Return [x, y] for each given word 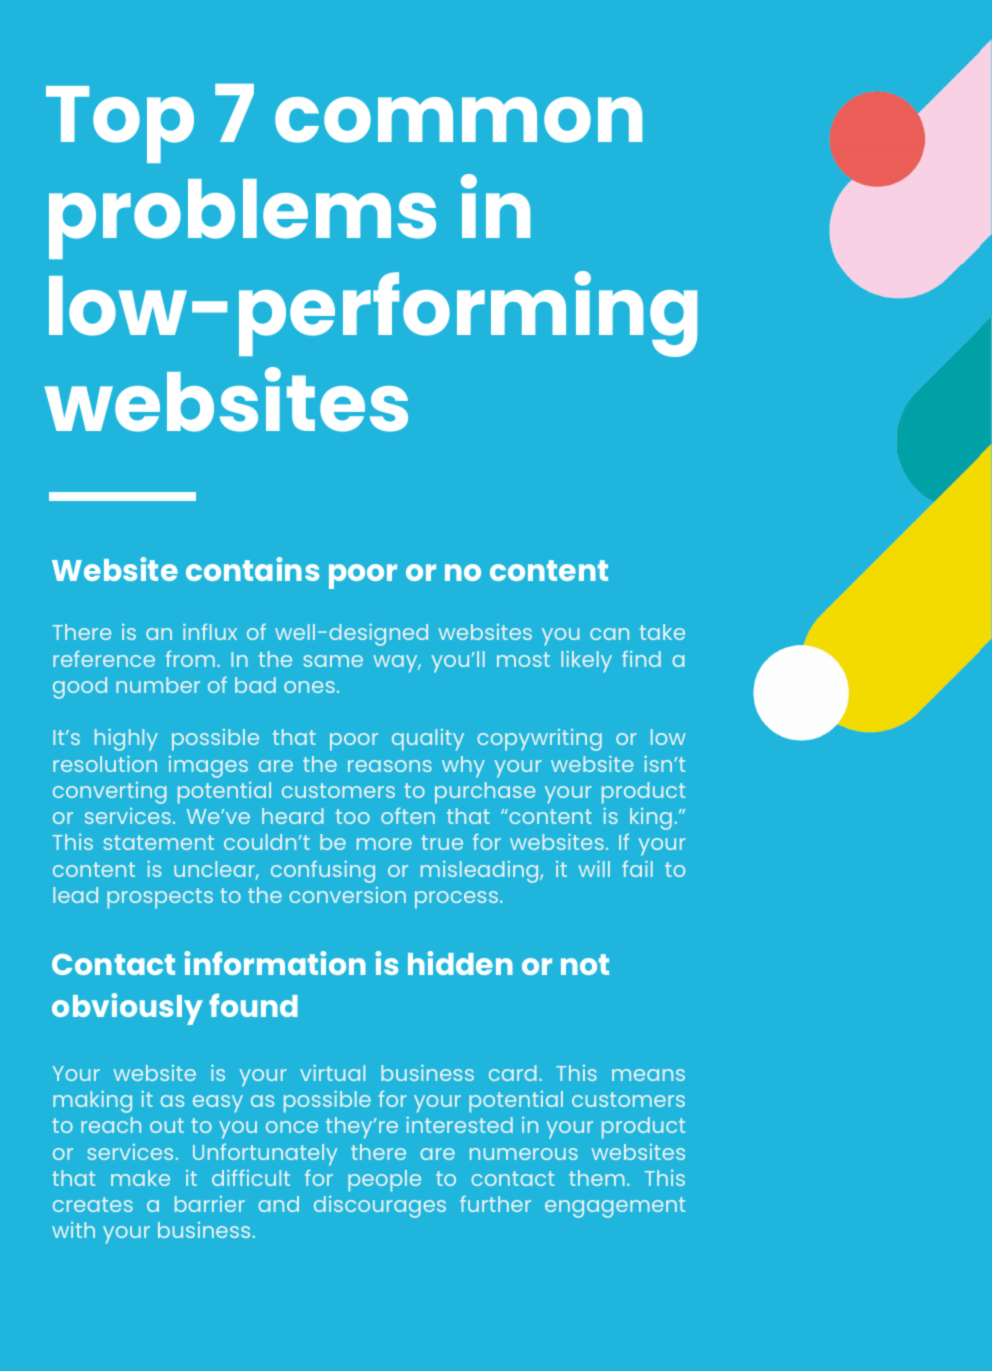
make [140, 1178]
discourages [380, 1207]
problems [242, 219]
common [458, 120]
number [158, 685]
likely [586, 662]
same [333, 661]
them [597, 1178]
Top [120, 124]
